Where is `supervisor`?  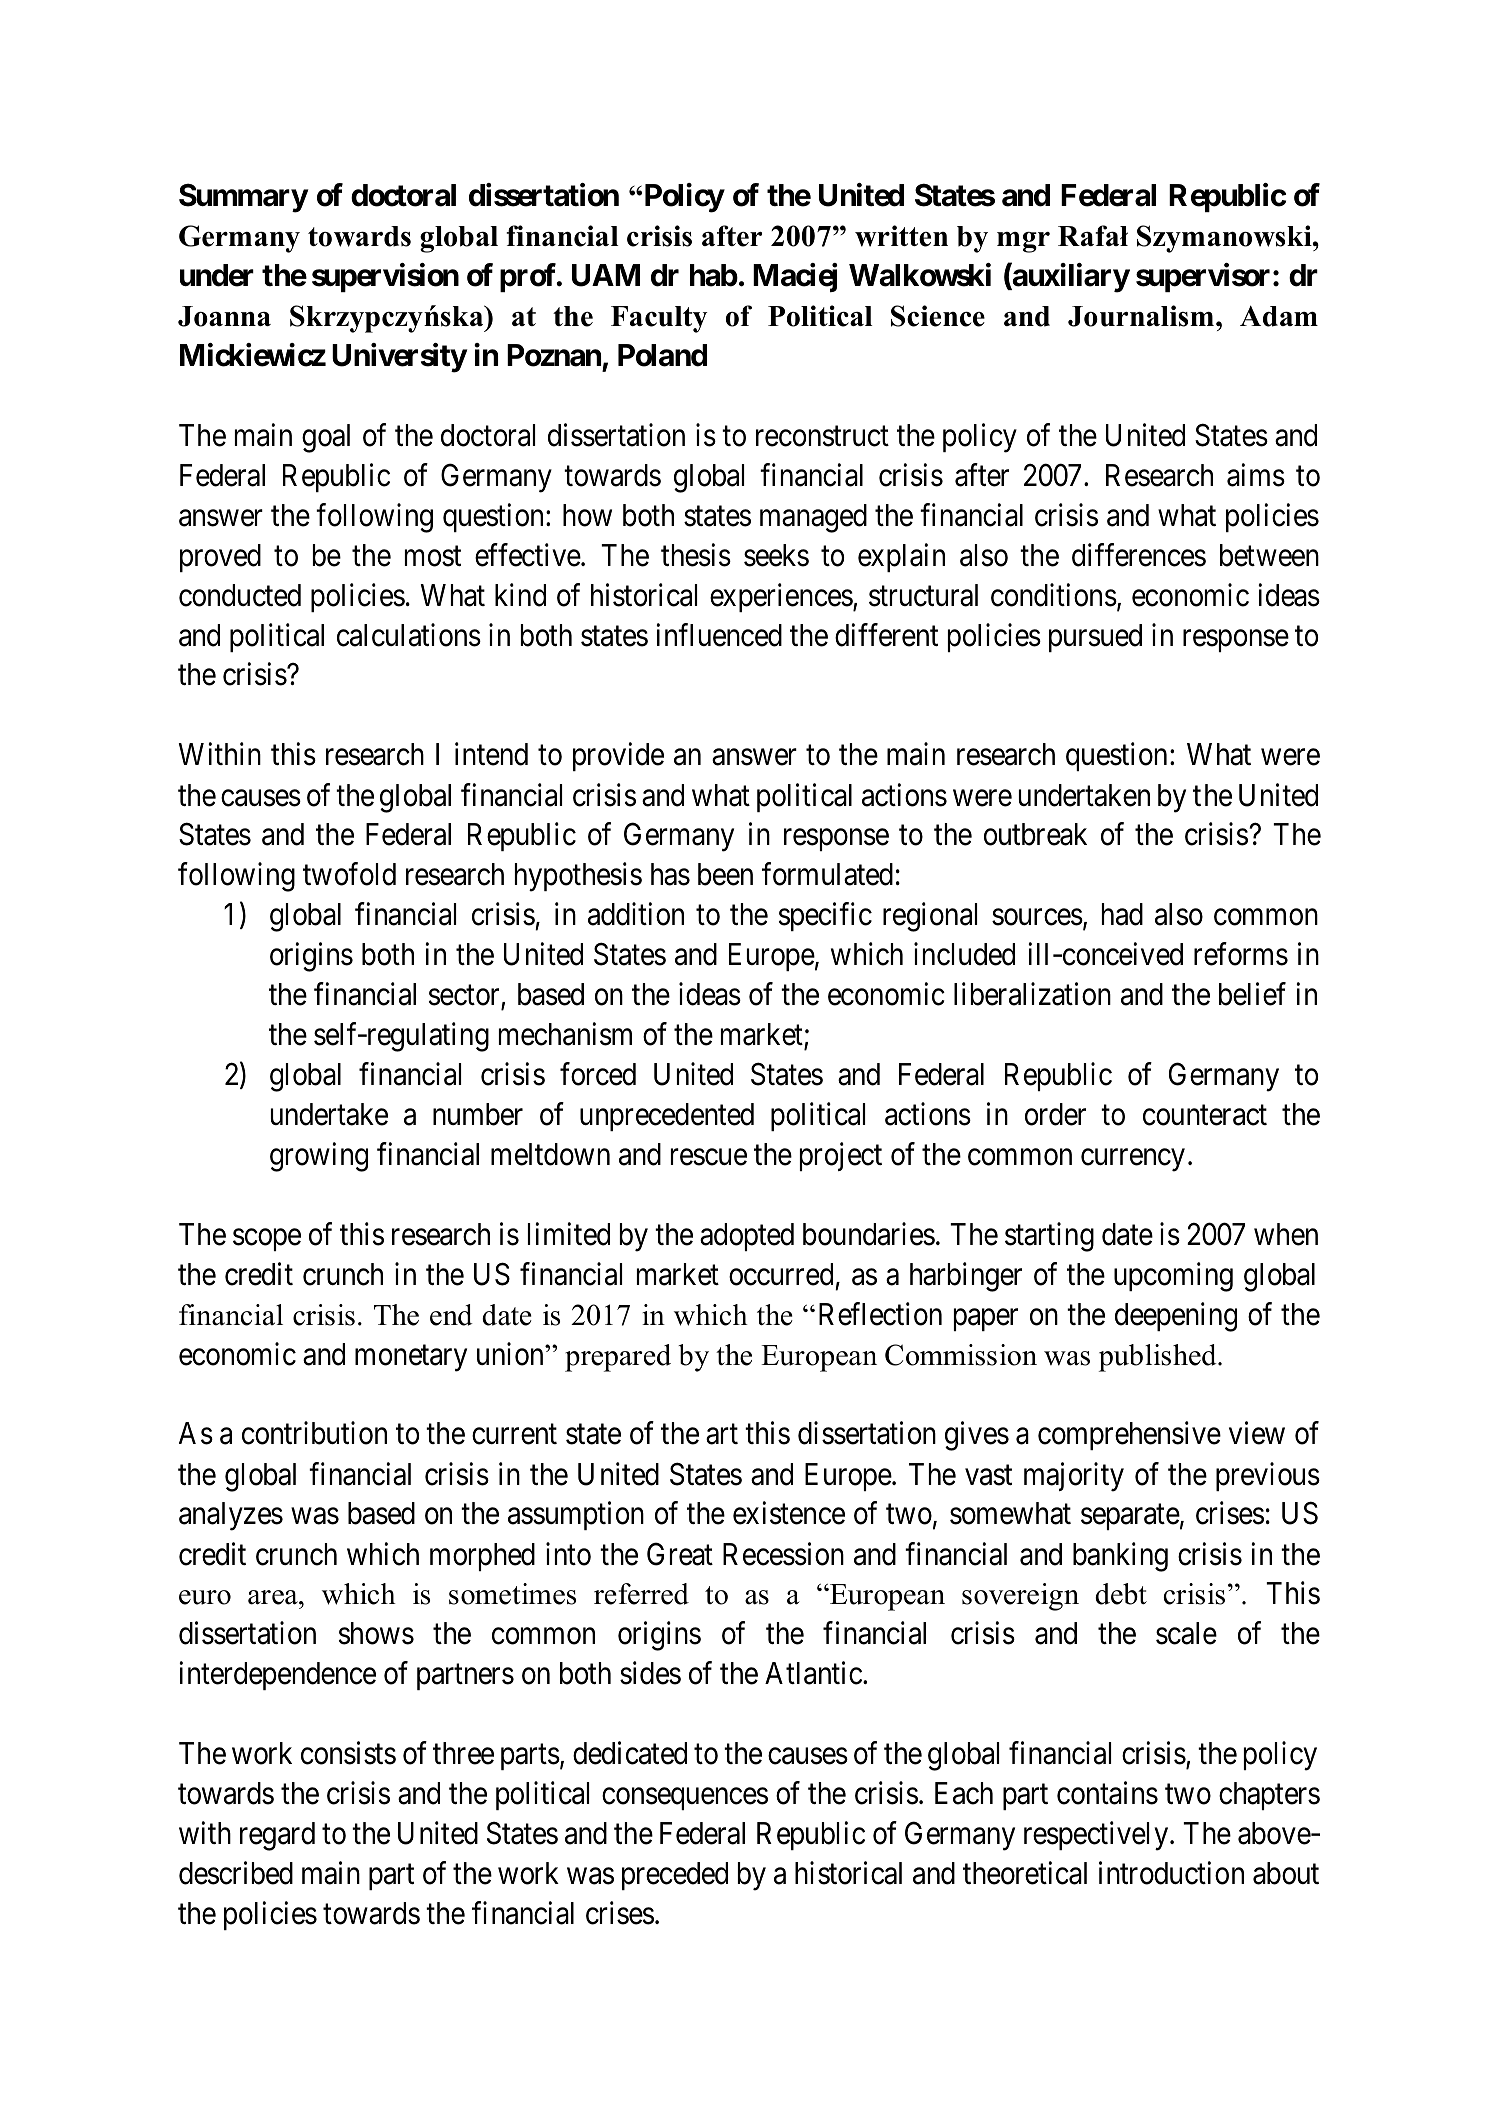 supervisor is located at coordinates (1203, 277).
